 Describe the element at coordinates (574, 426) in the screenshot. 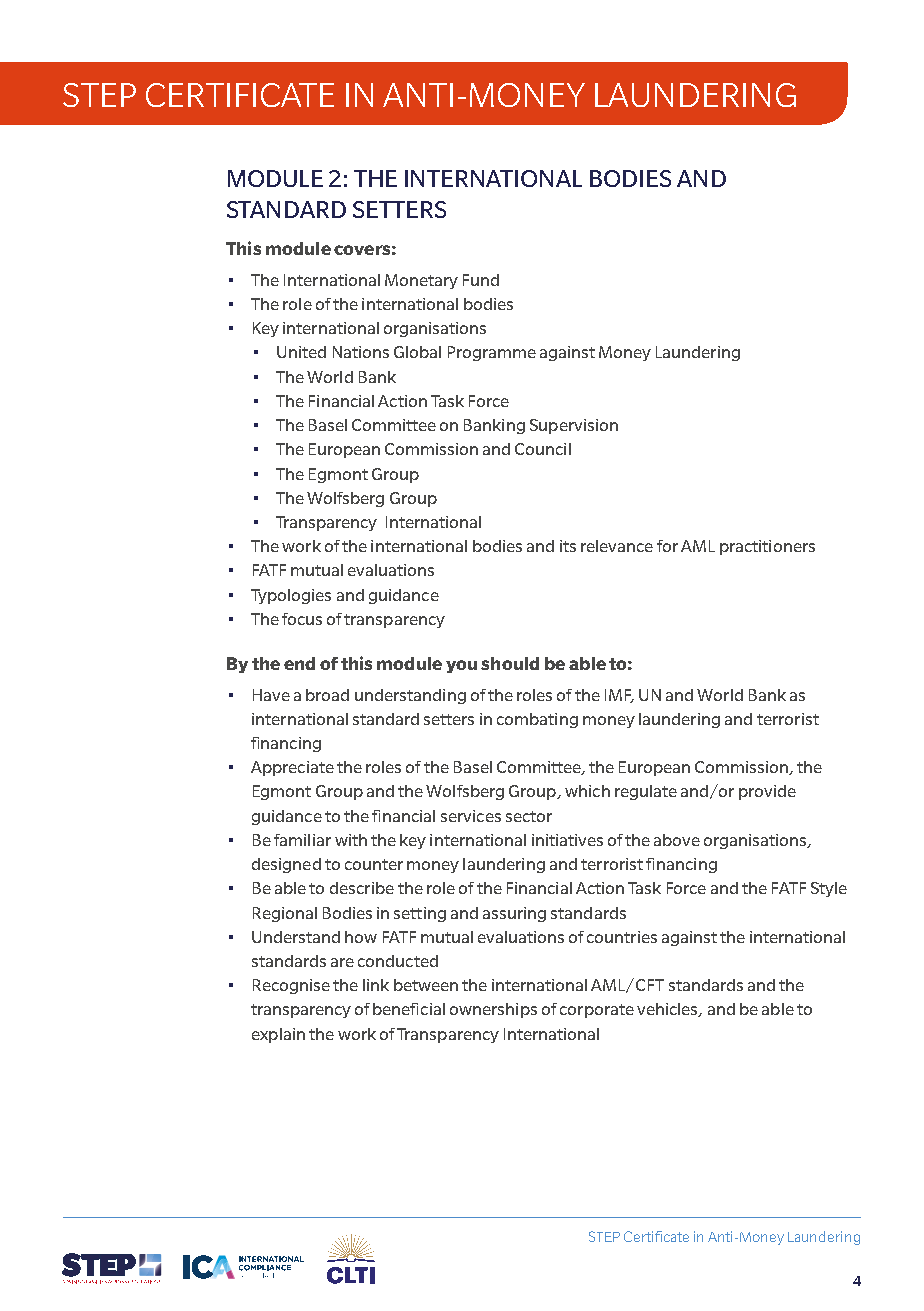

I see `Supervision` at that location.
